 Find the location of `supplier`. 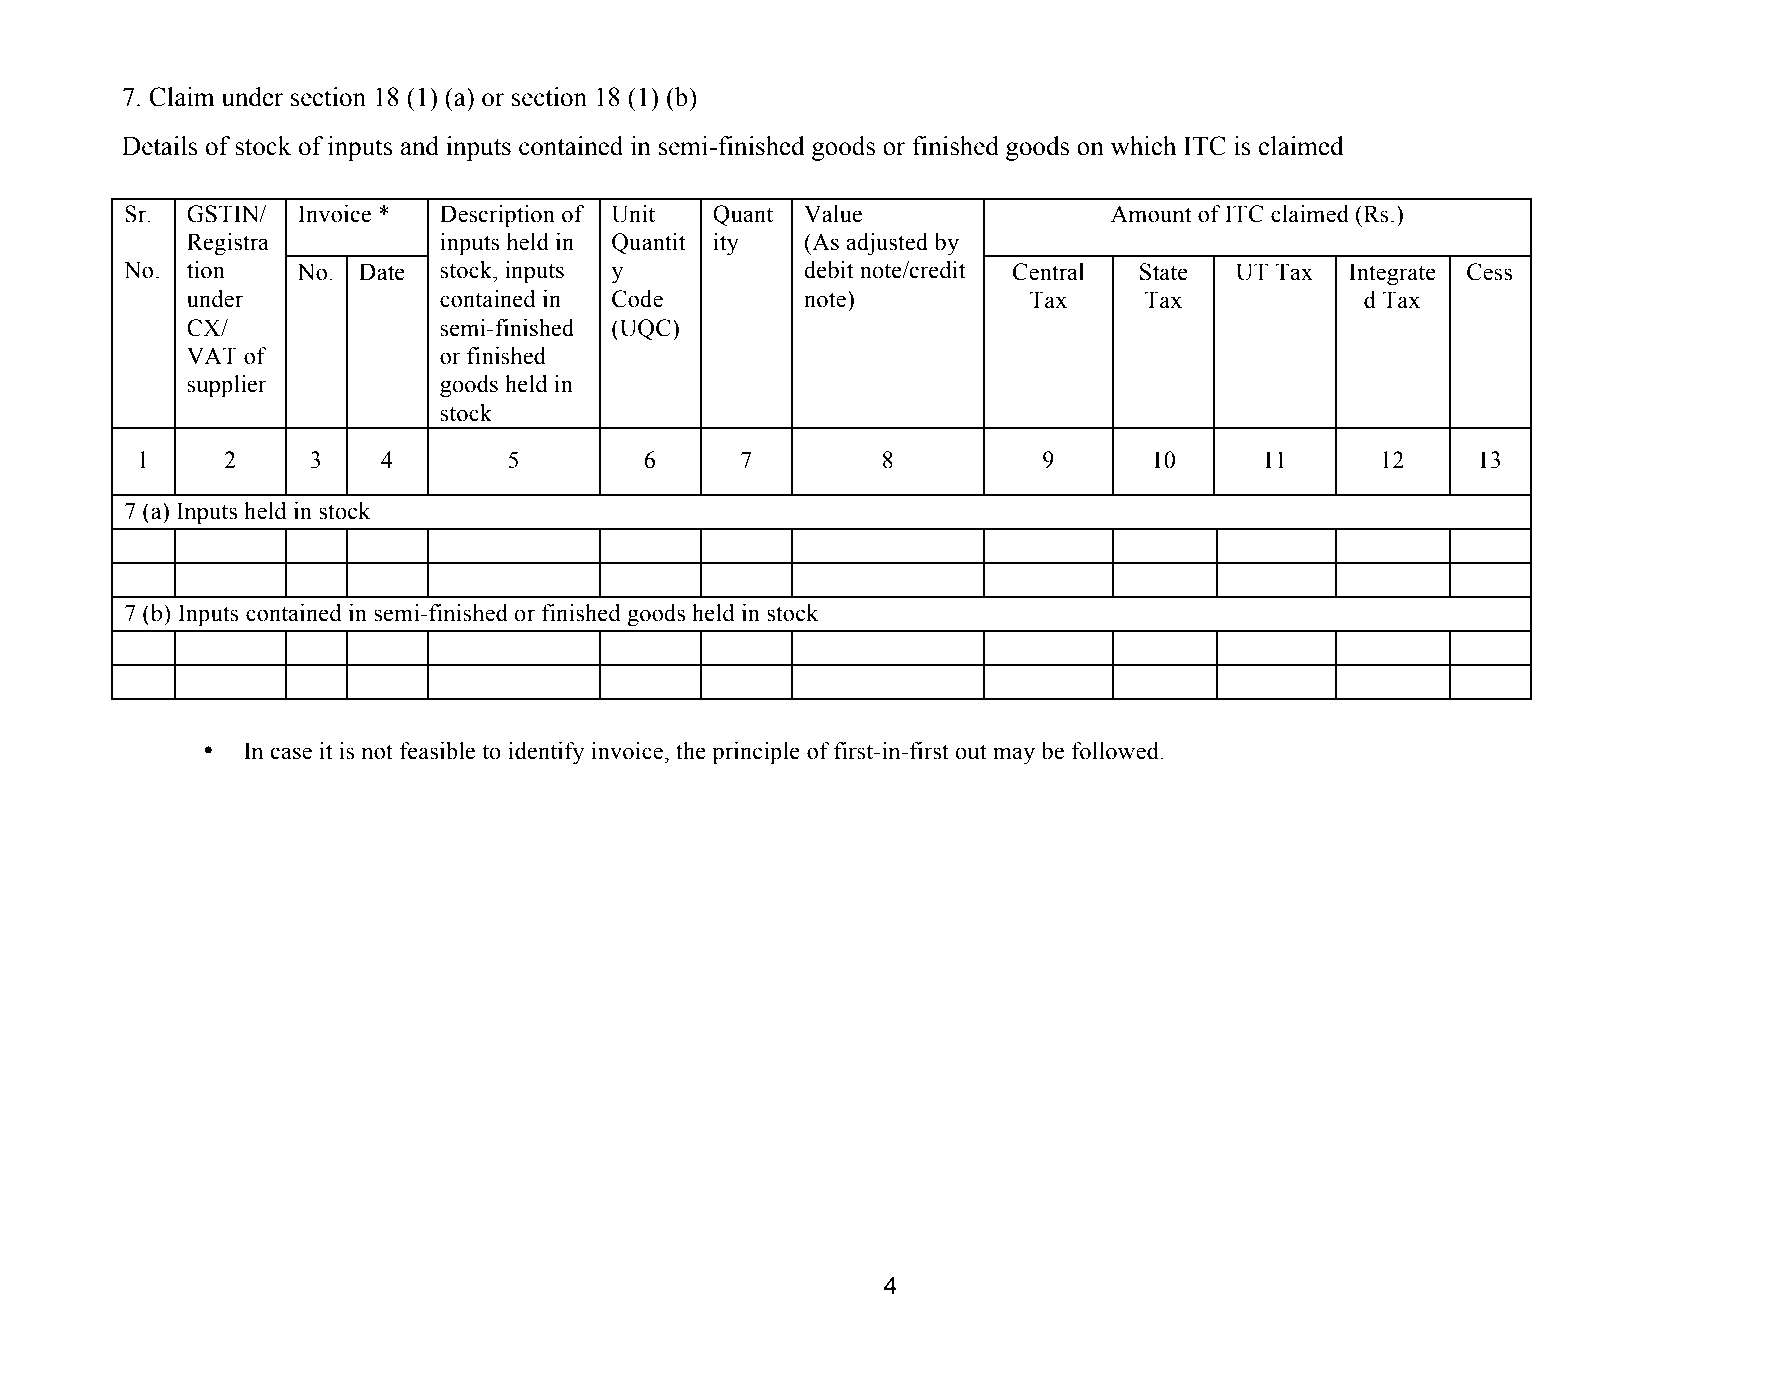

supplier is located at coordinates (227, 386).
